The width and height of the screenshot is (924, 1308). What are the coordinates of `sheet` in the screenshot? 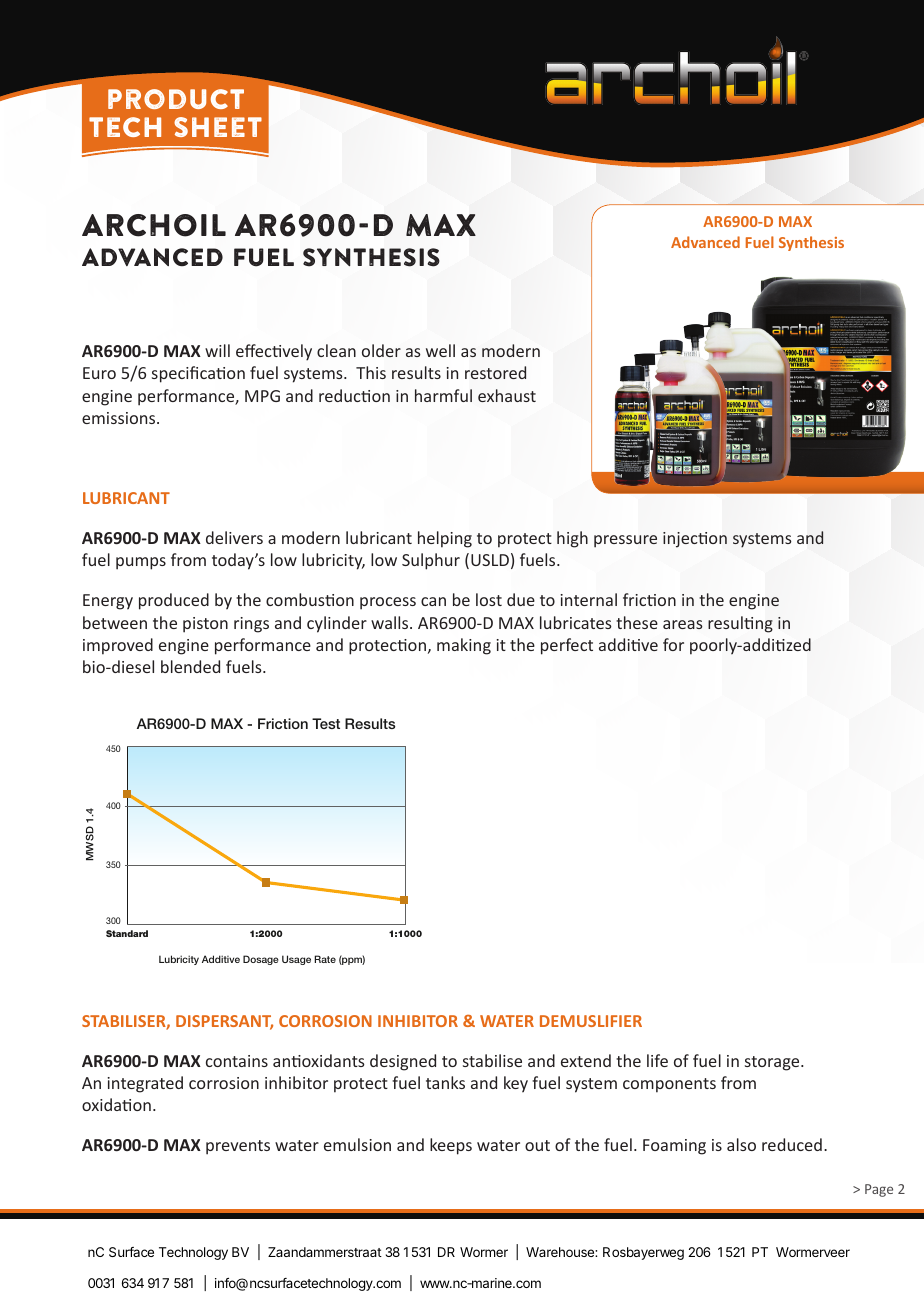 It's located at (218, 127).
